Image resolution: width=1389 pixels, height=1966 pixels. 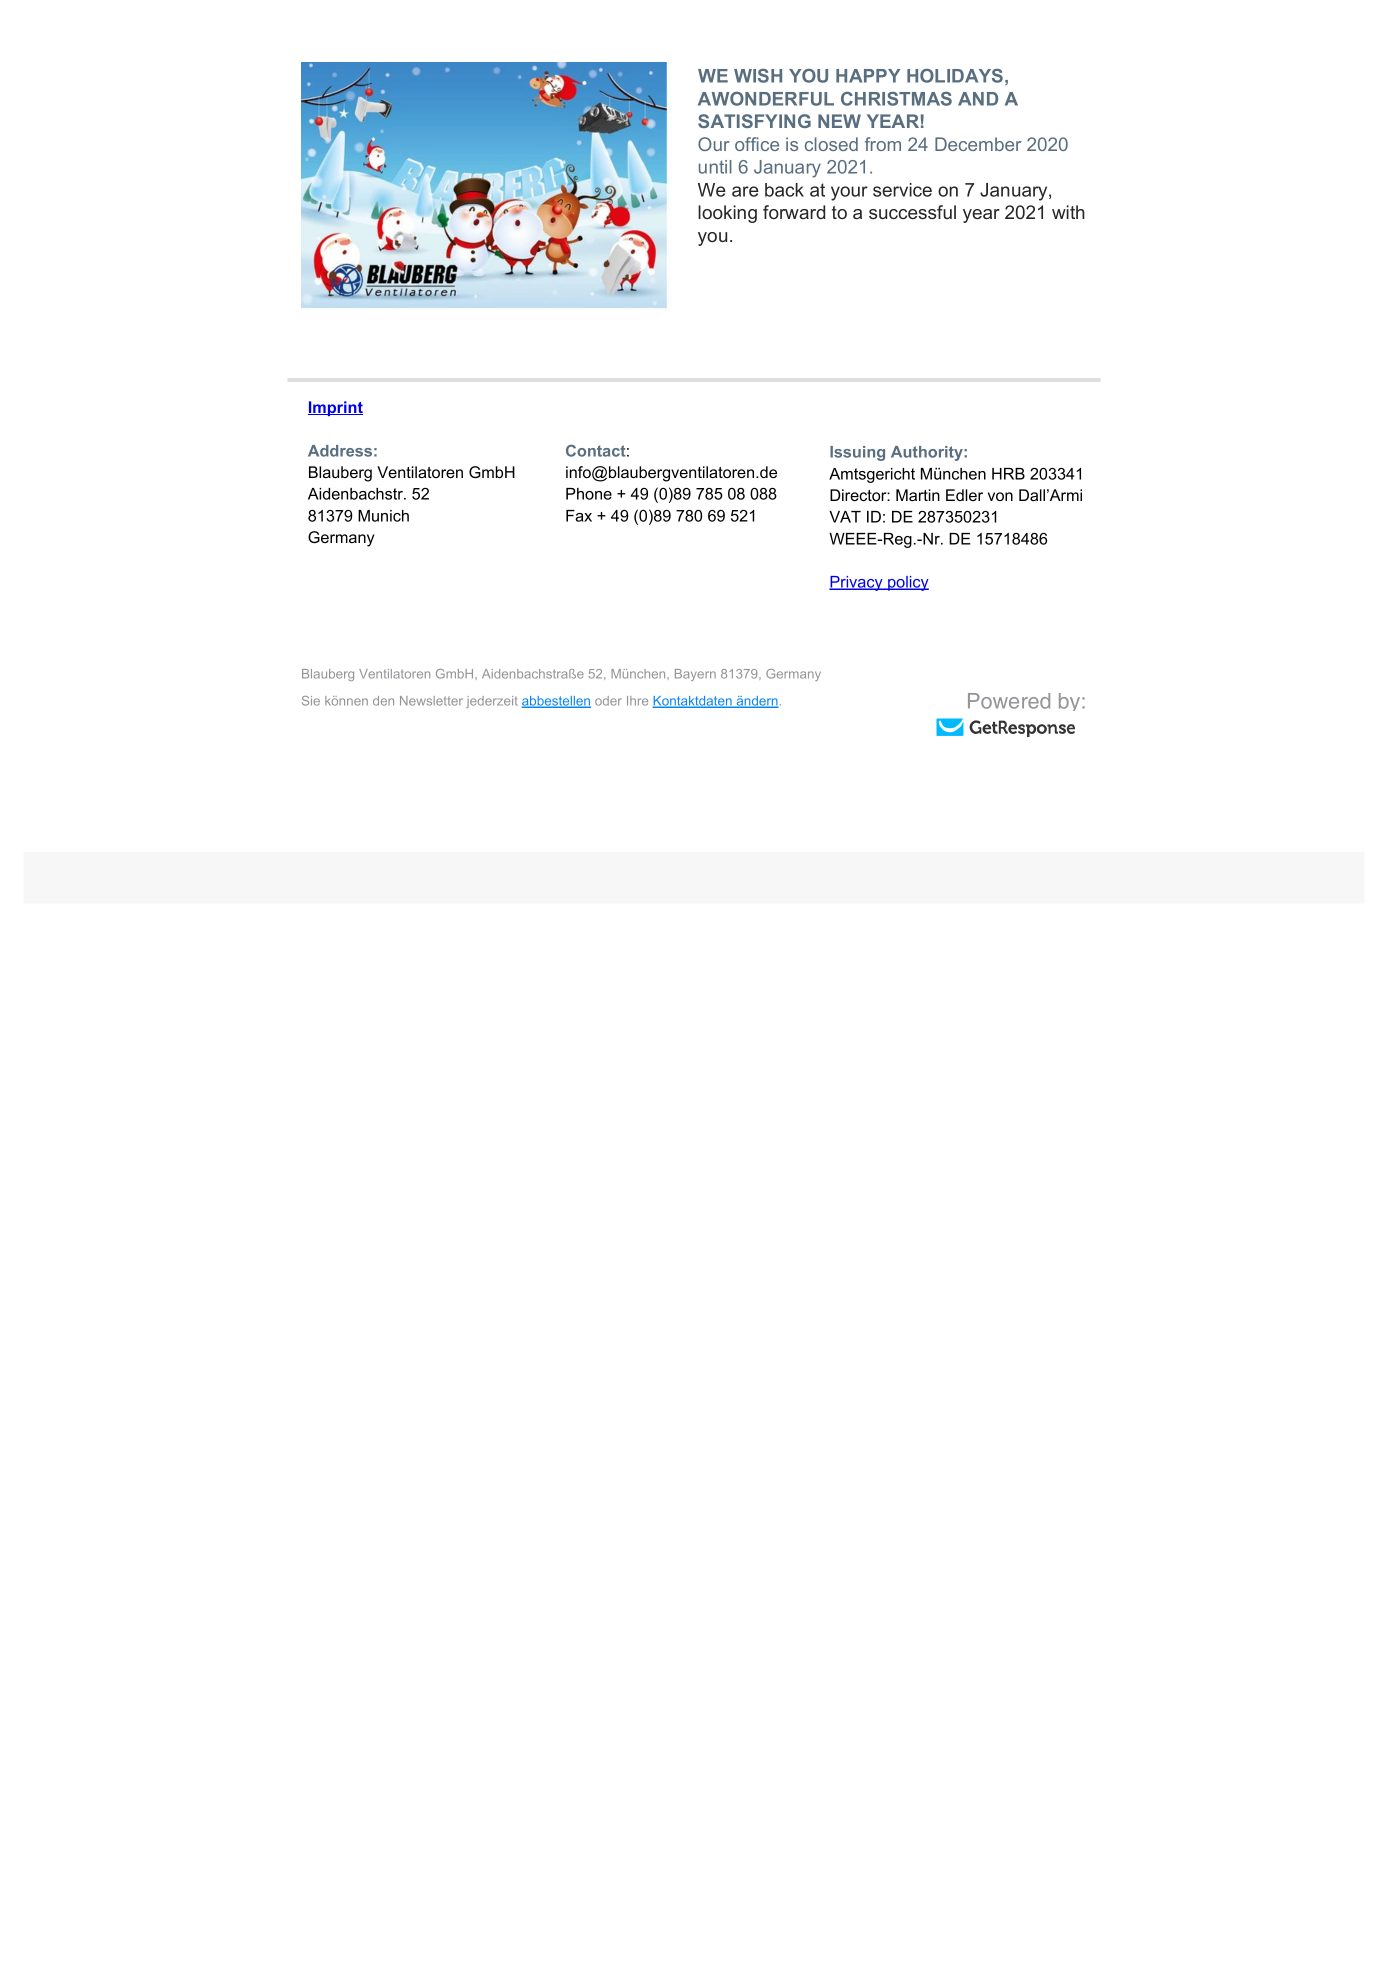 What do you see at coordinates (754, 121) in the image?
I see `SATISFYING` at bounding box center [754, 121].
